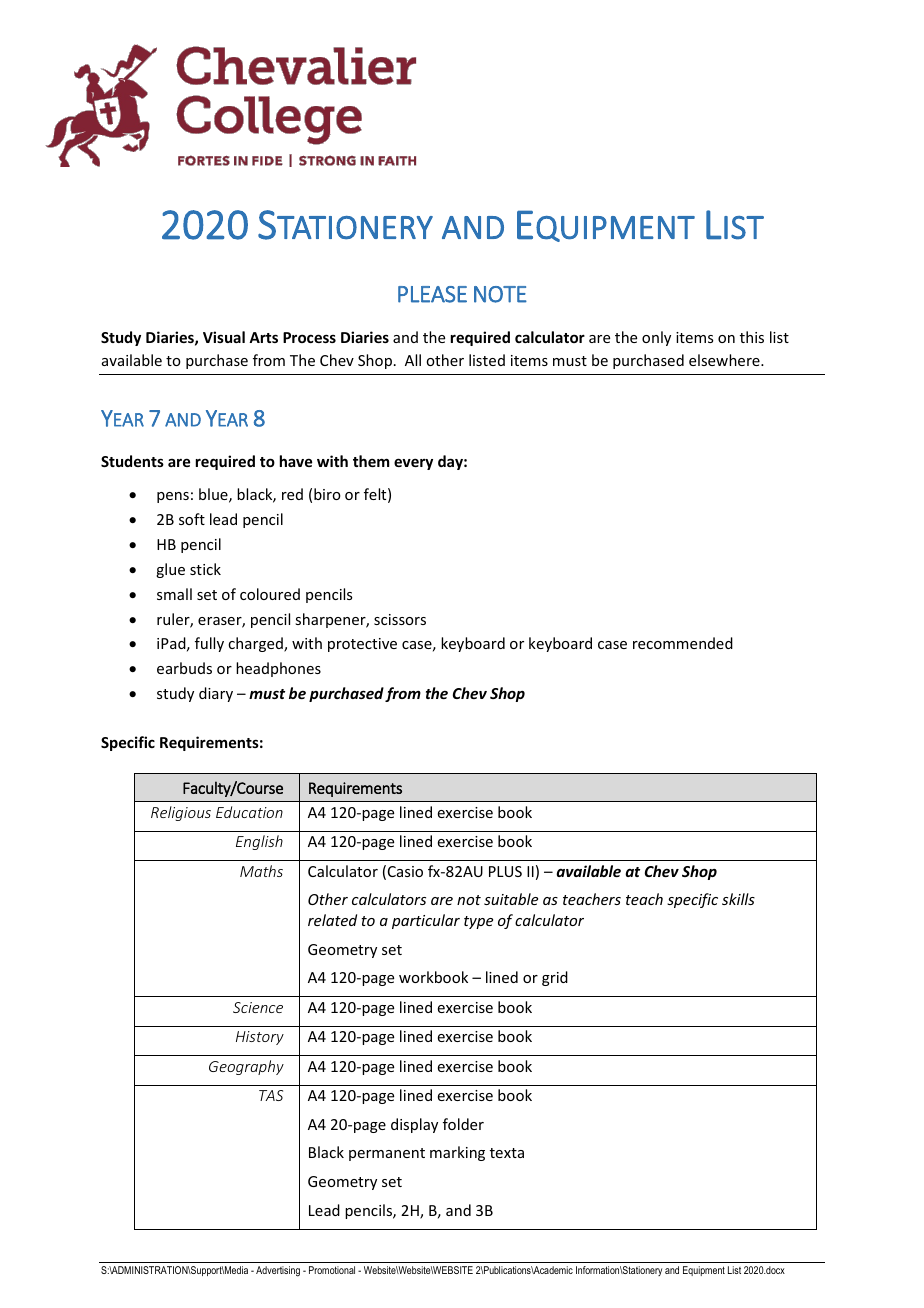 This screenshot has height=1308, width=924. What do you see at coordinates (261, 871) in the screenshot?
I see `Maths` at bounding box center [261, 871].
